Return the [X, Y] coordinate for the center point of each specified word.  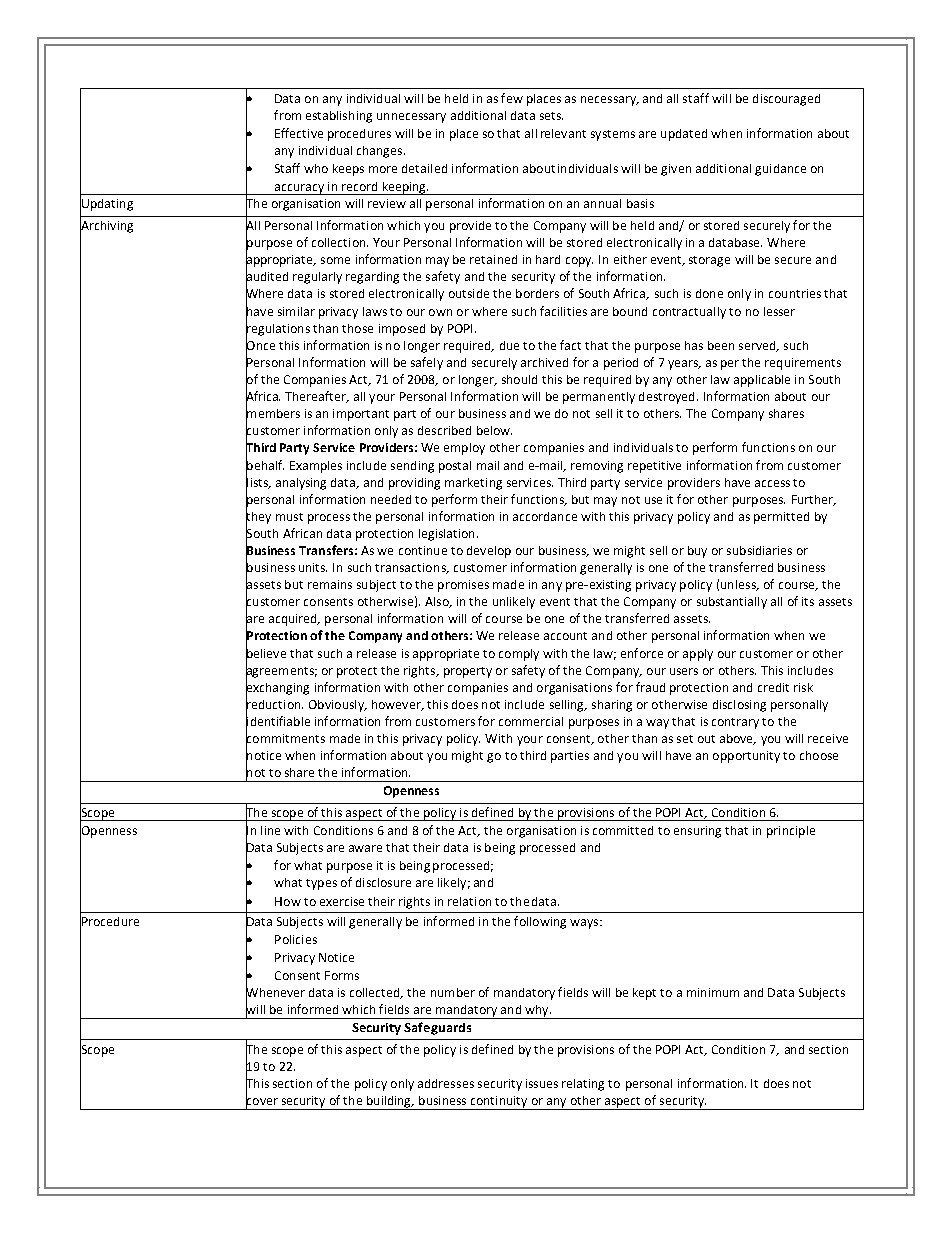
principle [791, 832]
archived [544, 362]
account [565, 636]
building [389, 1103]
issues [542, 1083]
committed [623, 830]
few [512, 98]
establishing [339, 117]
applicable [762, 381]
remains [330, 584]
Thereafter [317, 397]
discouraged [786, 100]
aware [365, 848]
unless [739, 585]
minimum [713, 992]
